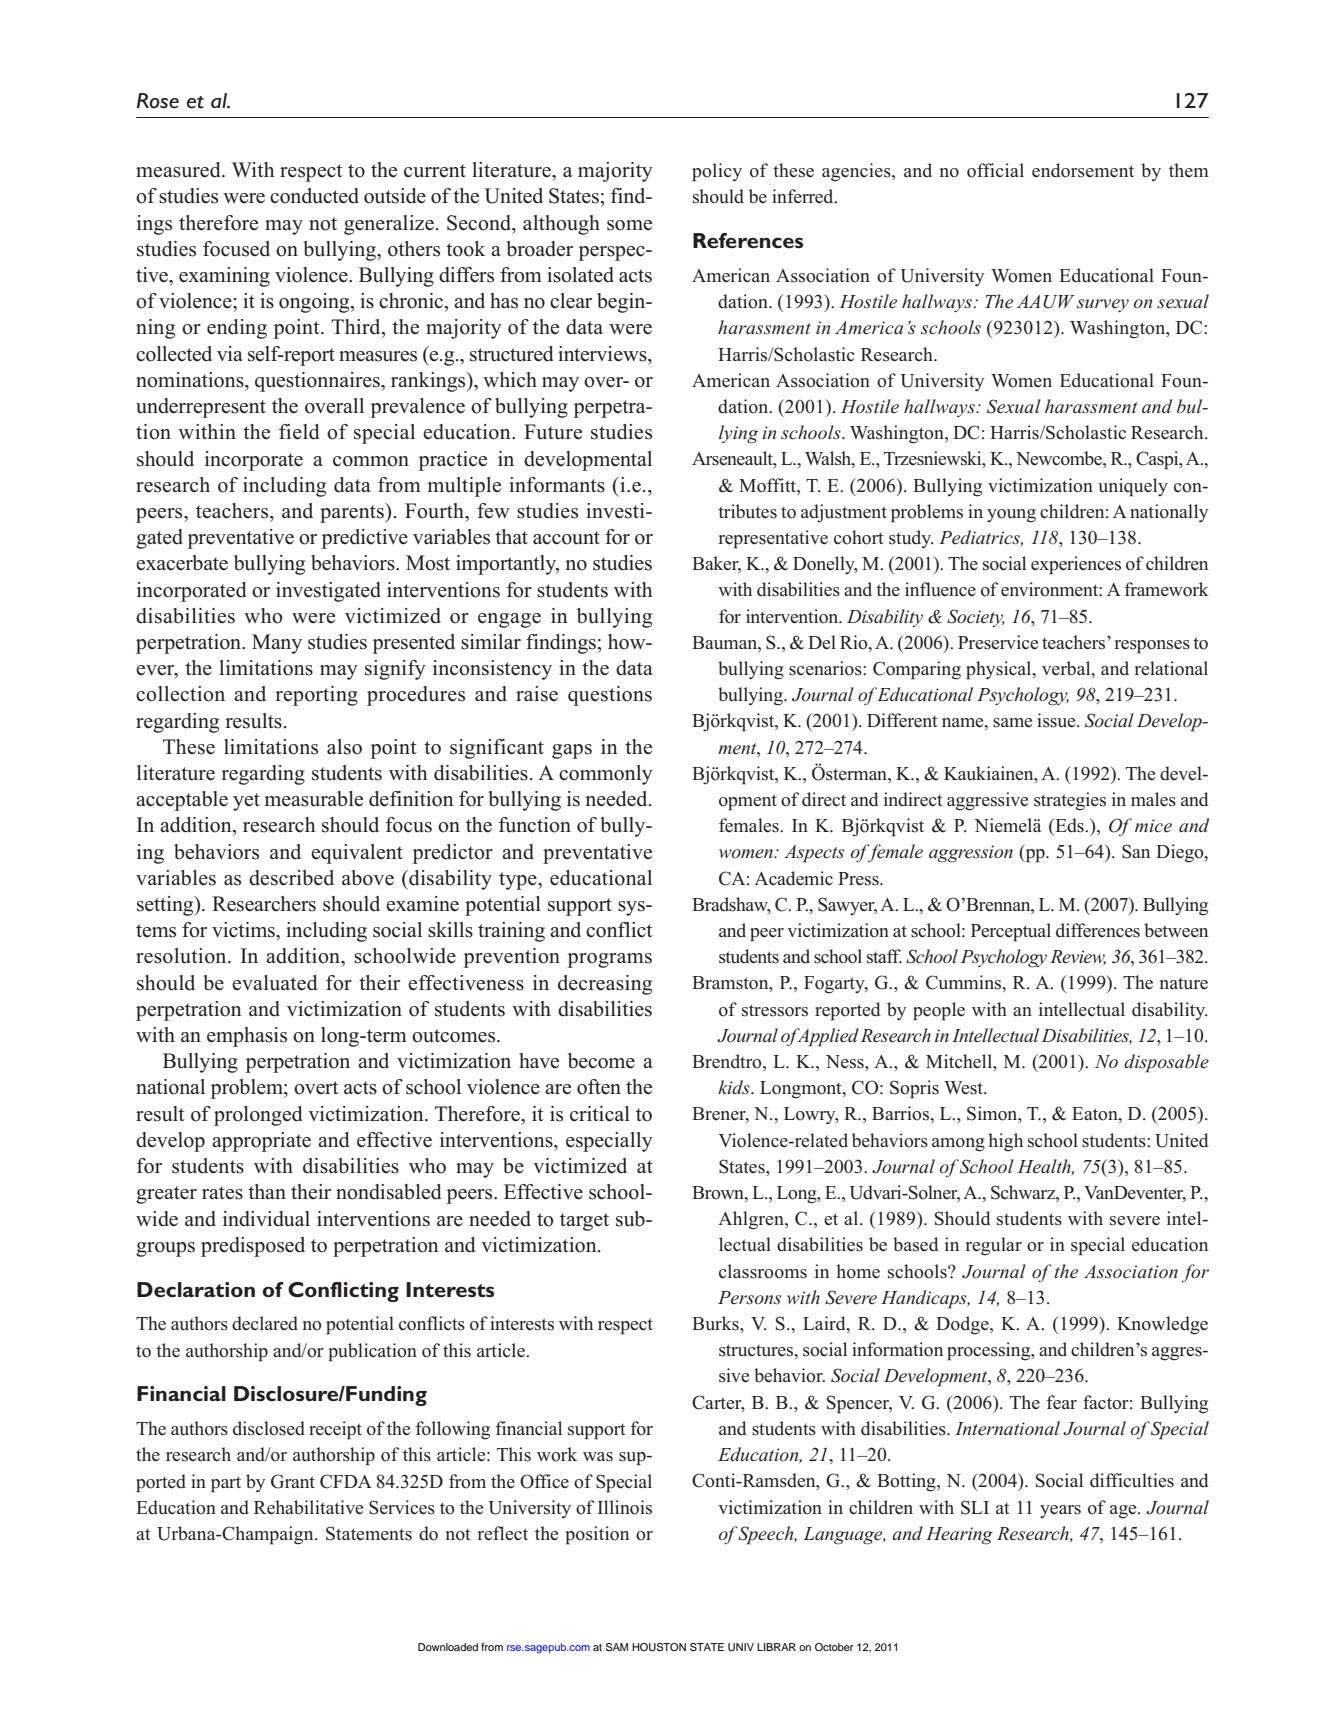  I want to click on conducted, so click(314, 196).
